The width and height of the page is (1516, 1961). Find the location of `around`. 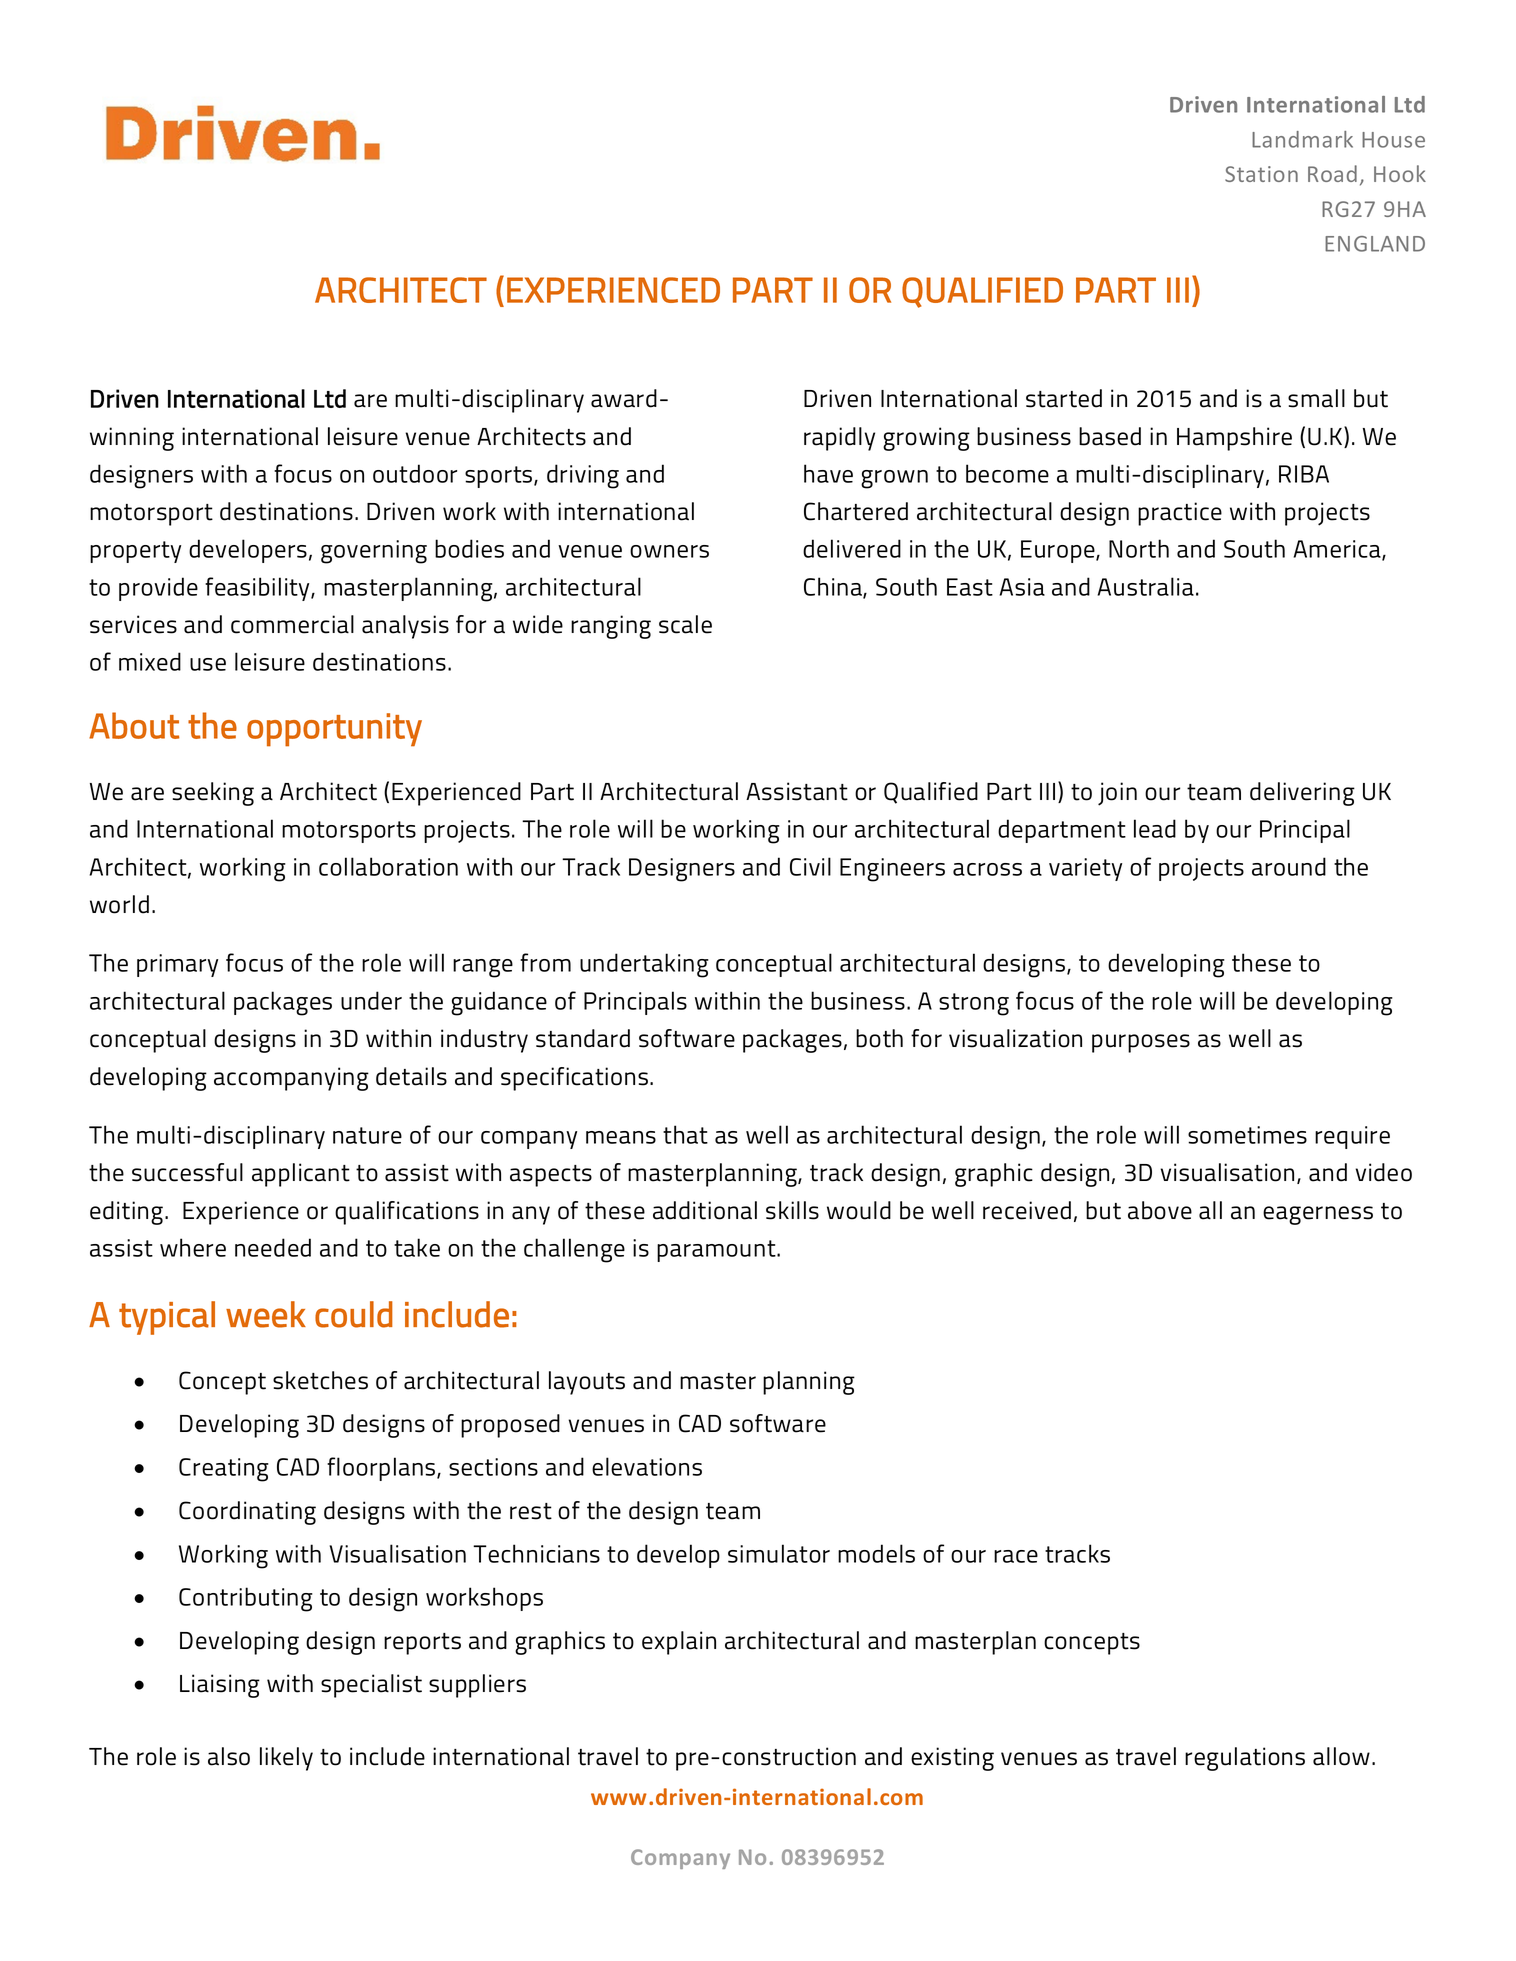

around is located at coordinates (1289, 866).
